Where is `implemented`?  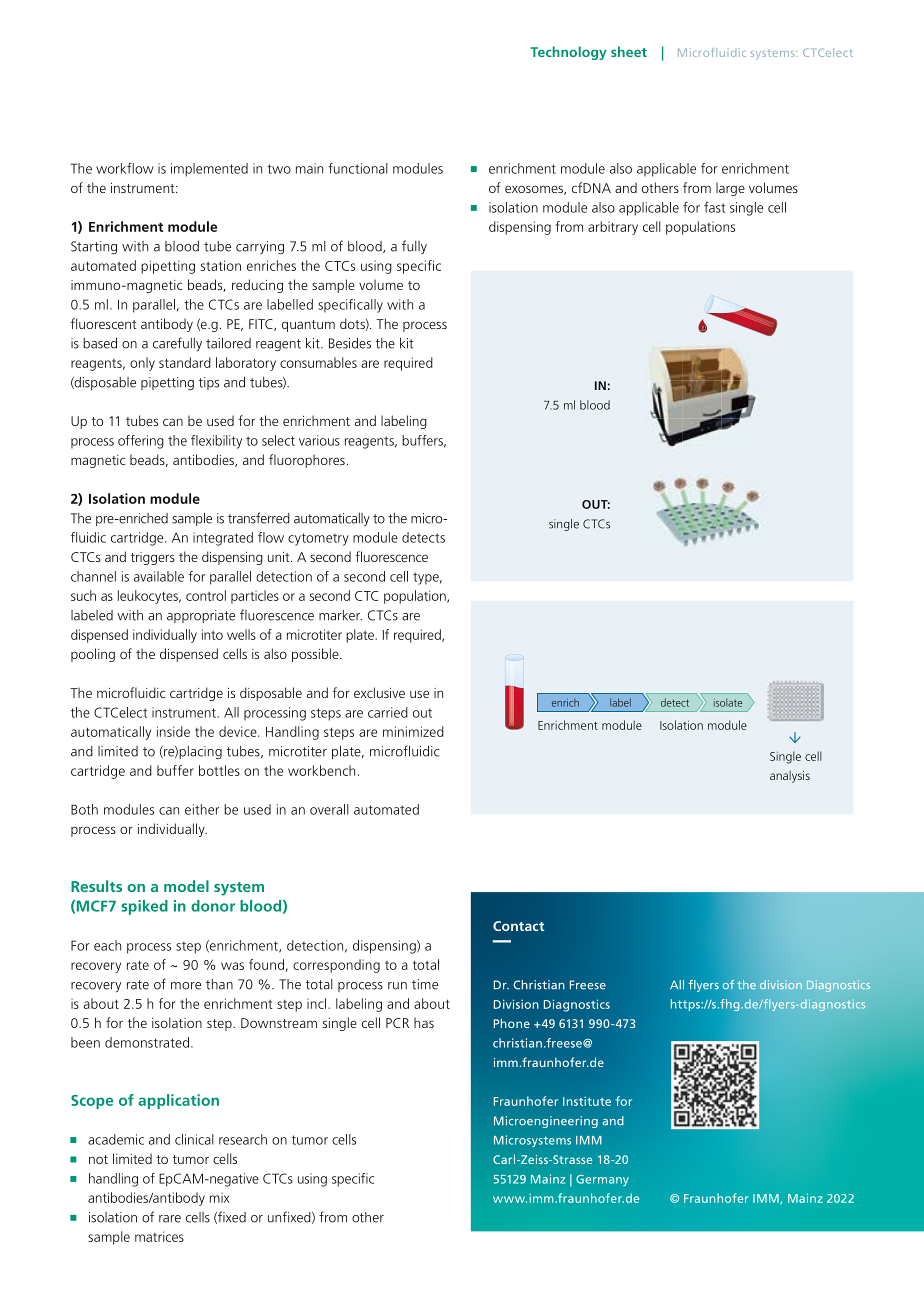
implemented is located at coordinates (209, 170).
